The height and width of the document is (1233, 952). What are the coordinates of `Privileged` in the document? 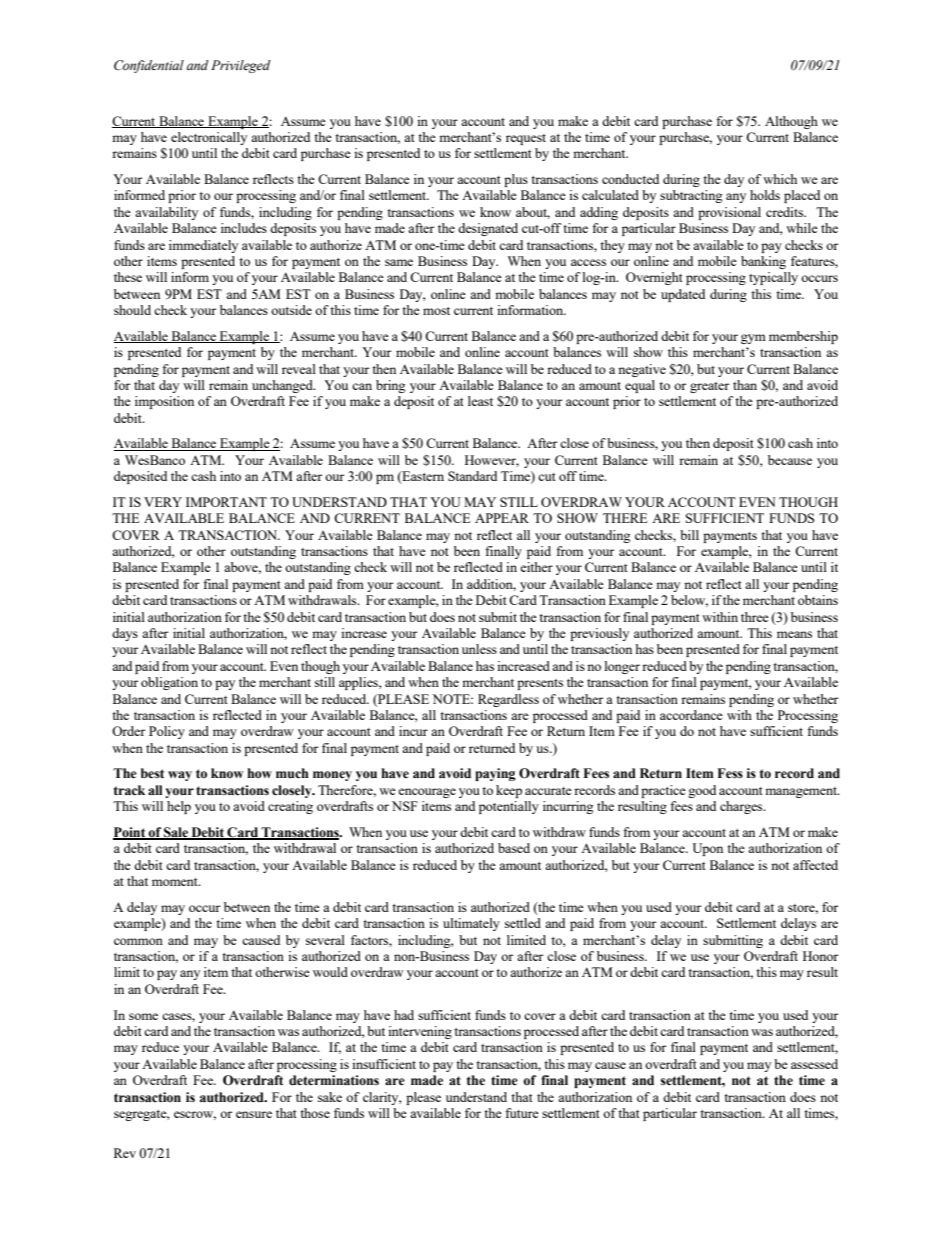 It's located at (241, 66).
